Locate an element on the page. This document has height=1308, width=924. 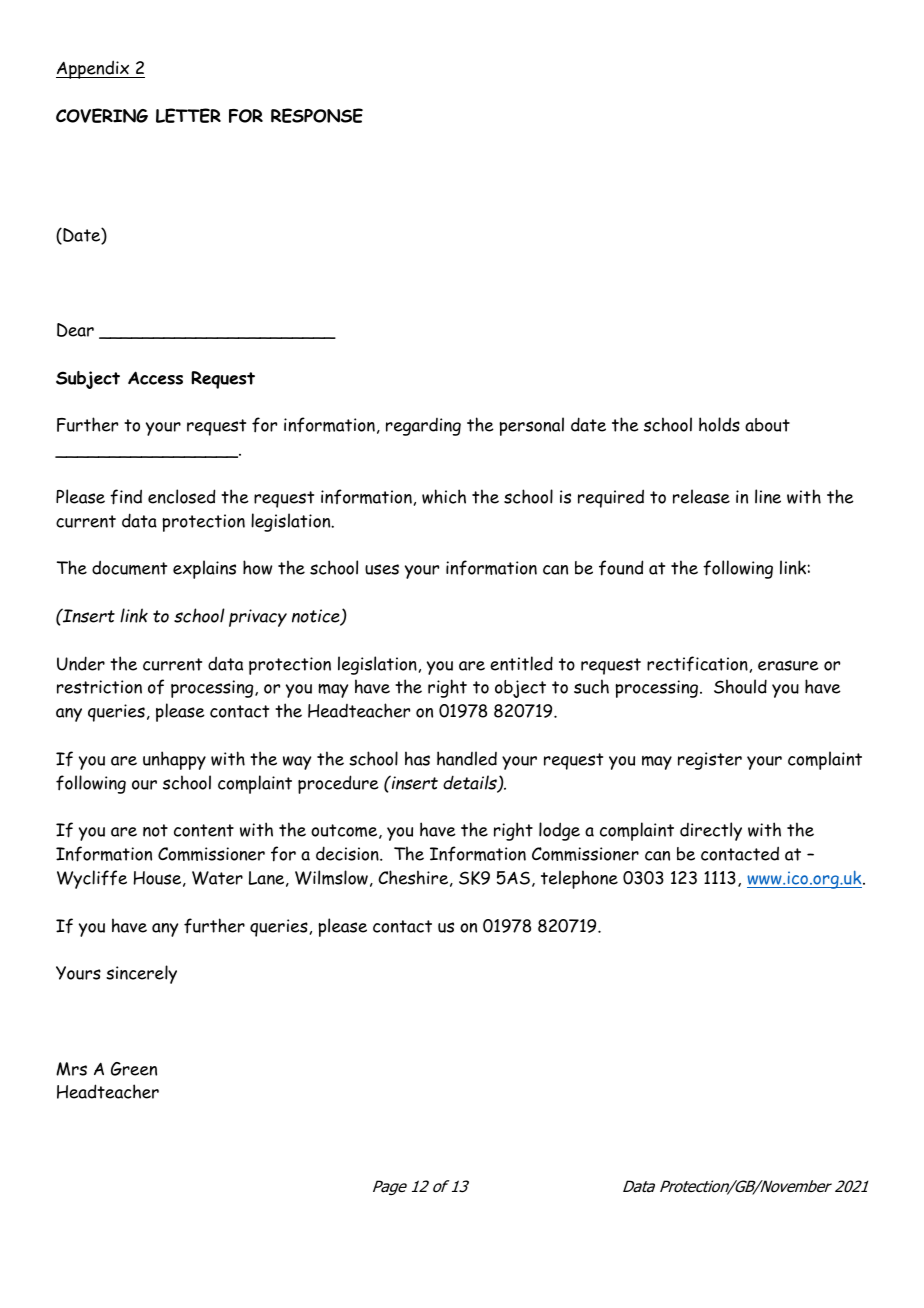
Green is located at coordinates (134, 1069).
